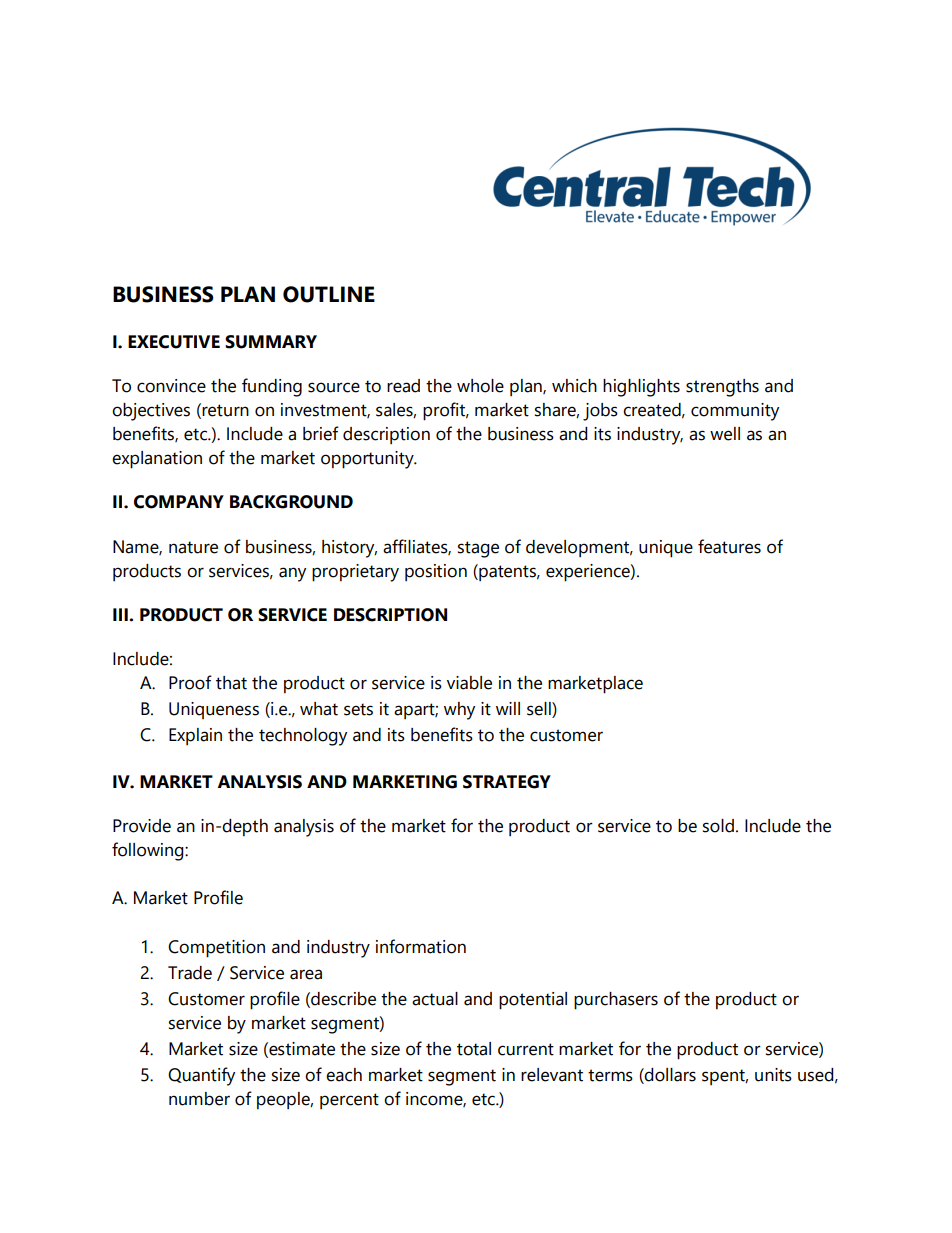 The height and width of the image is (1233, 952). I want to click on dollars, so click(669, 1075).
